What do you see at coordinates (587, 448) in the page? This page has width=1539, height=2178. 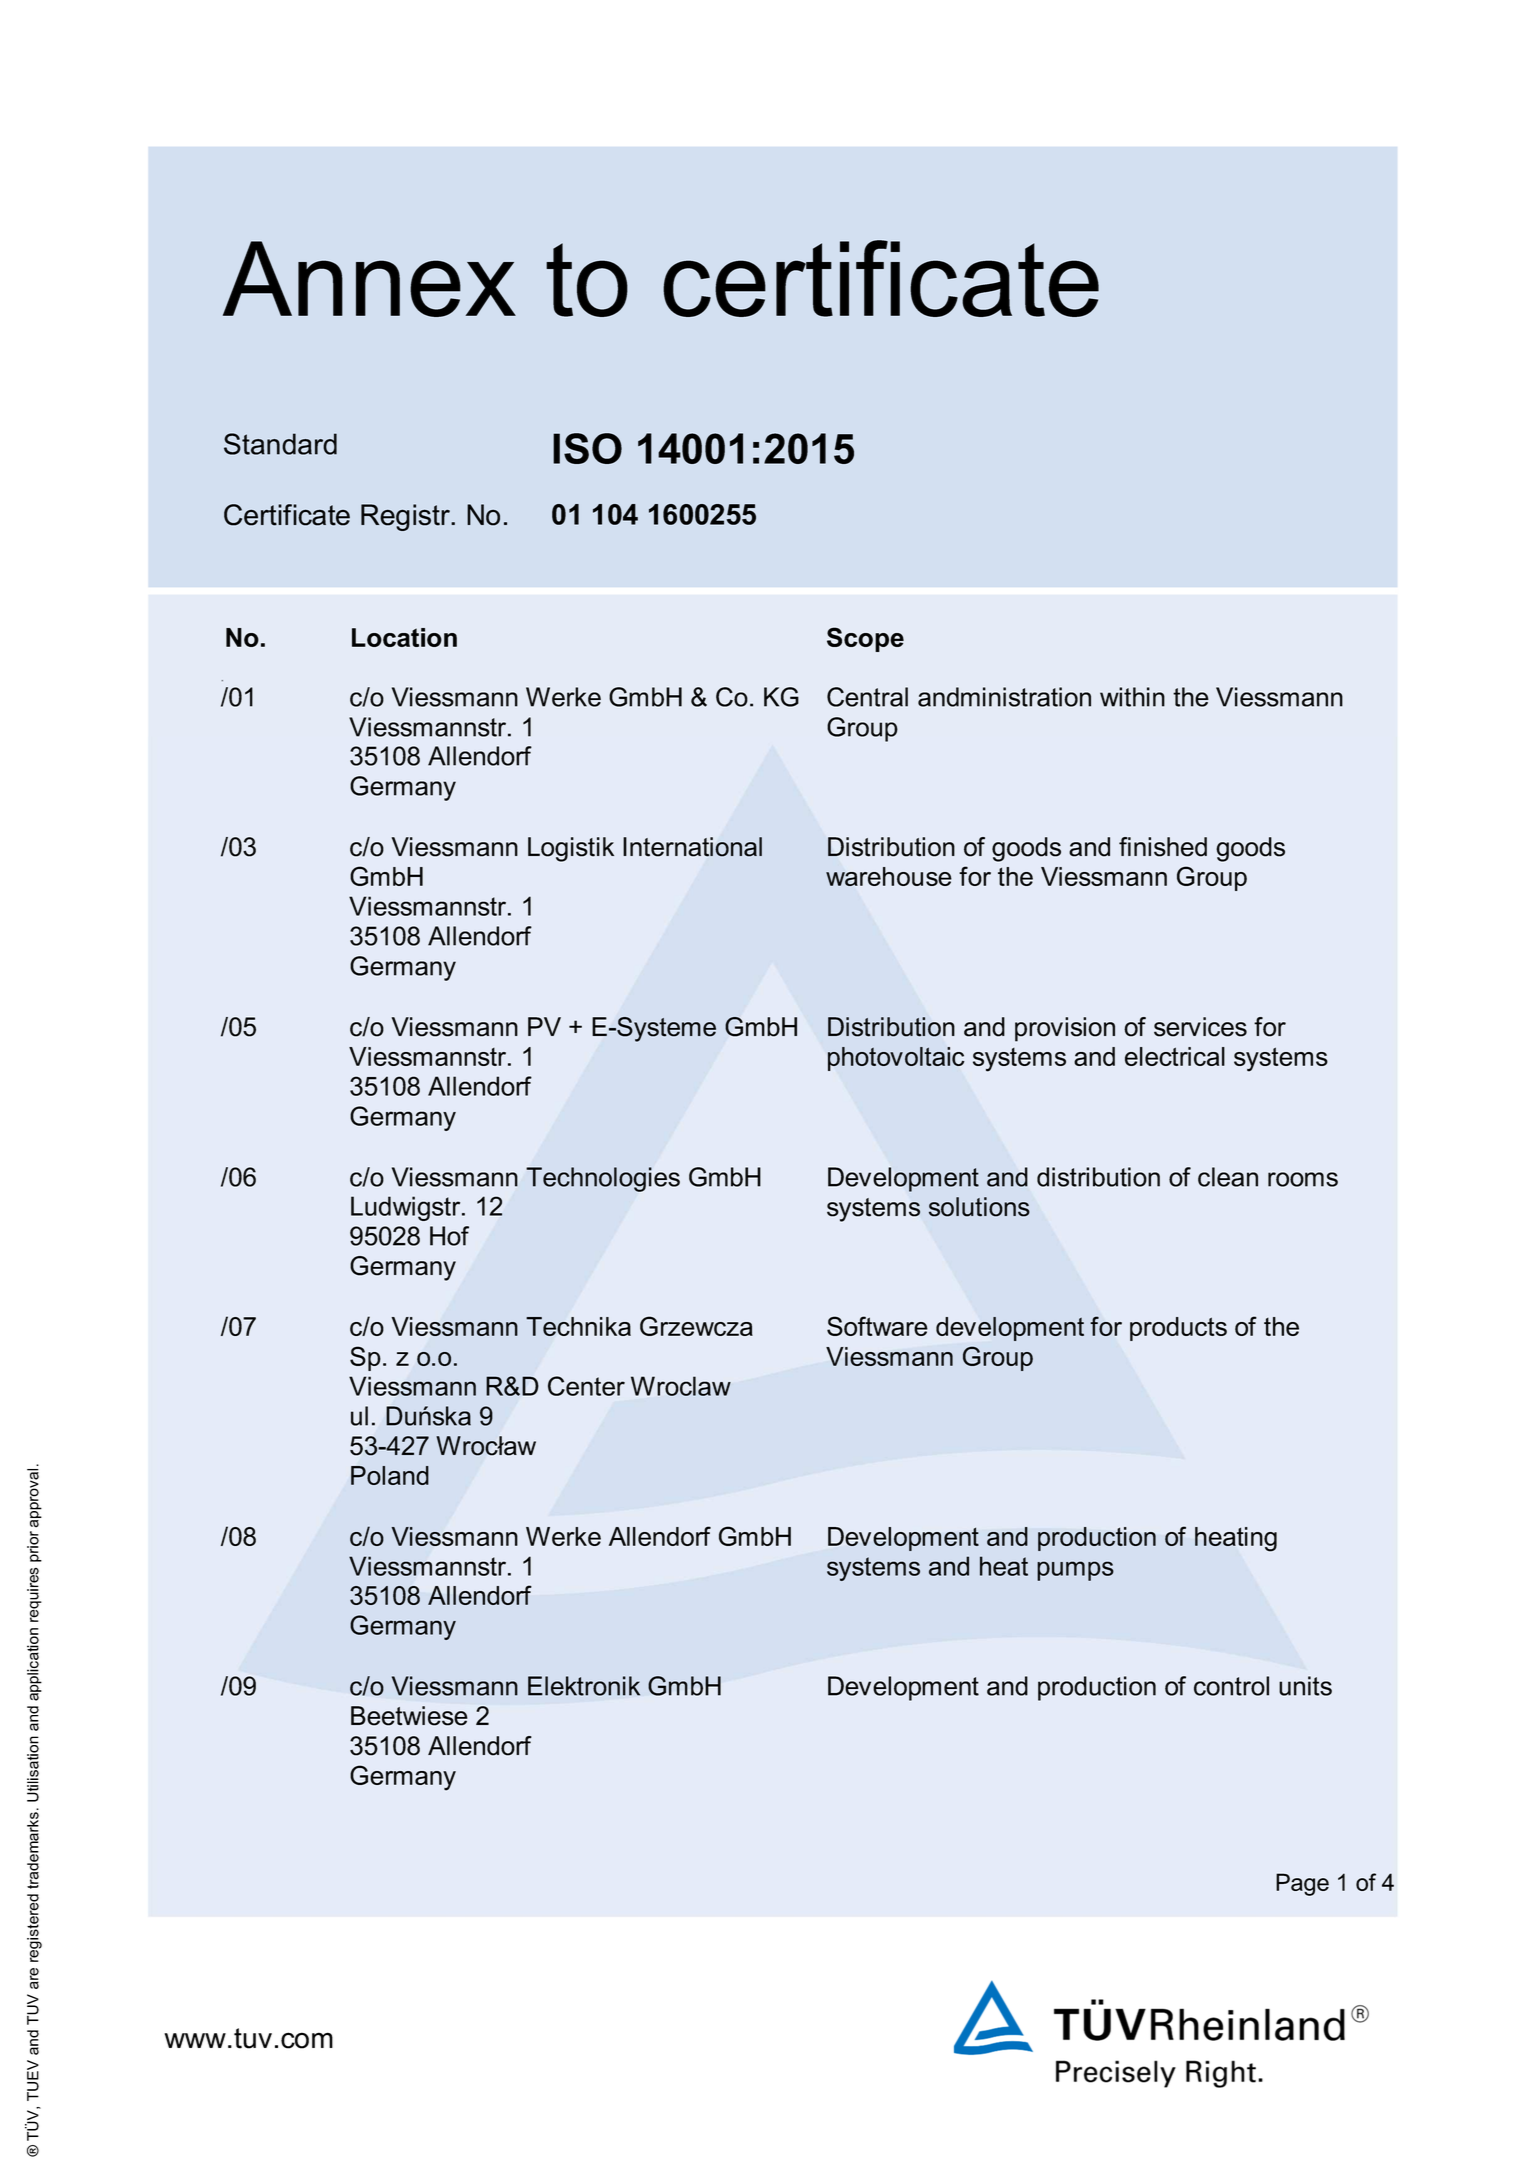 I see `ISO` at bounding box center [587, 448].
